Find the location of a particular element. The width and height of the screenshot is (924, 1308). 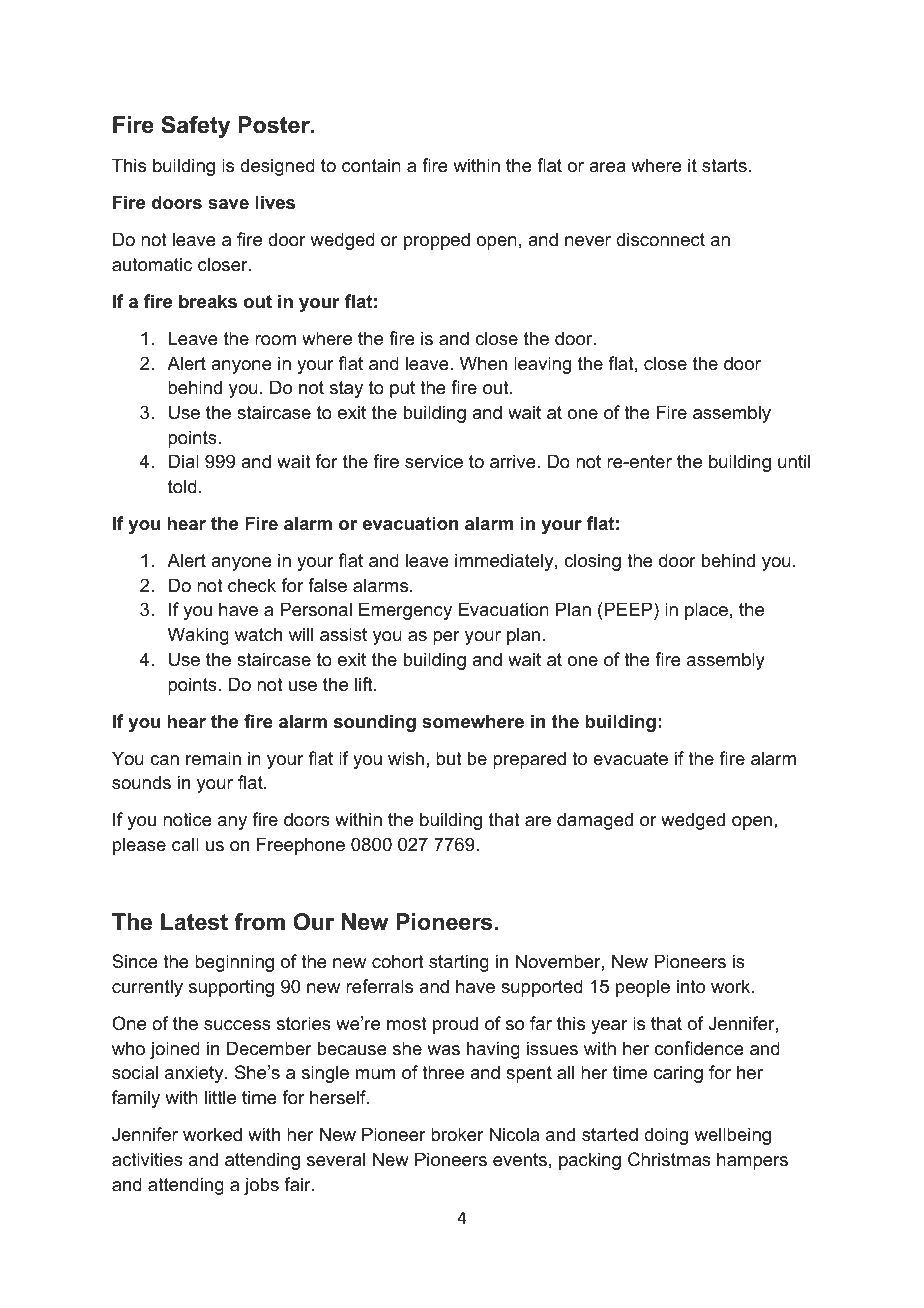

but is located at coordinates (449, 758).
